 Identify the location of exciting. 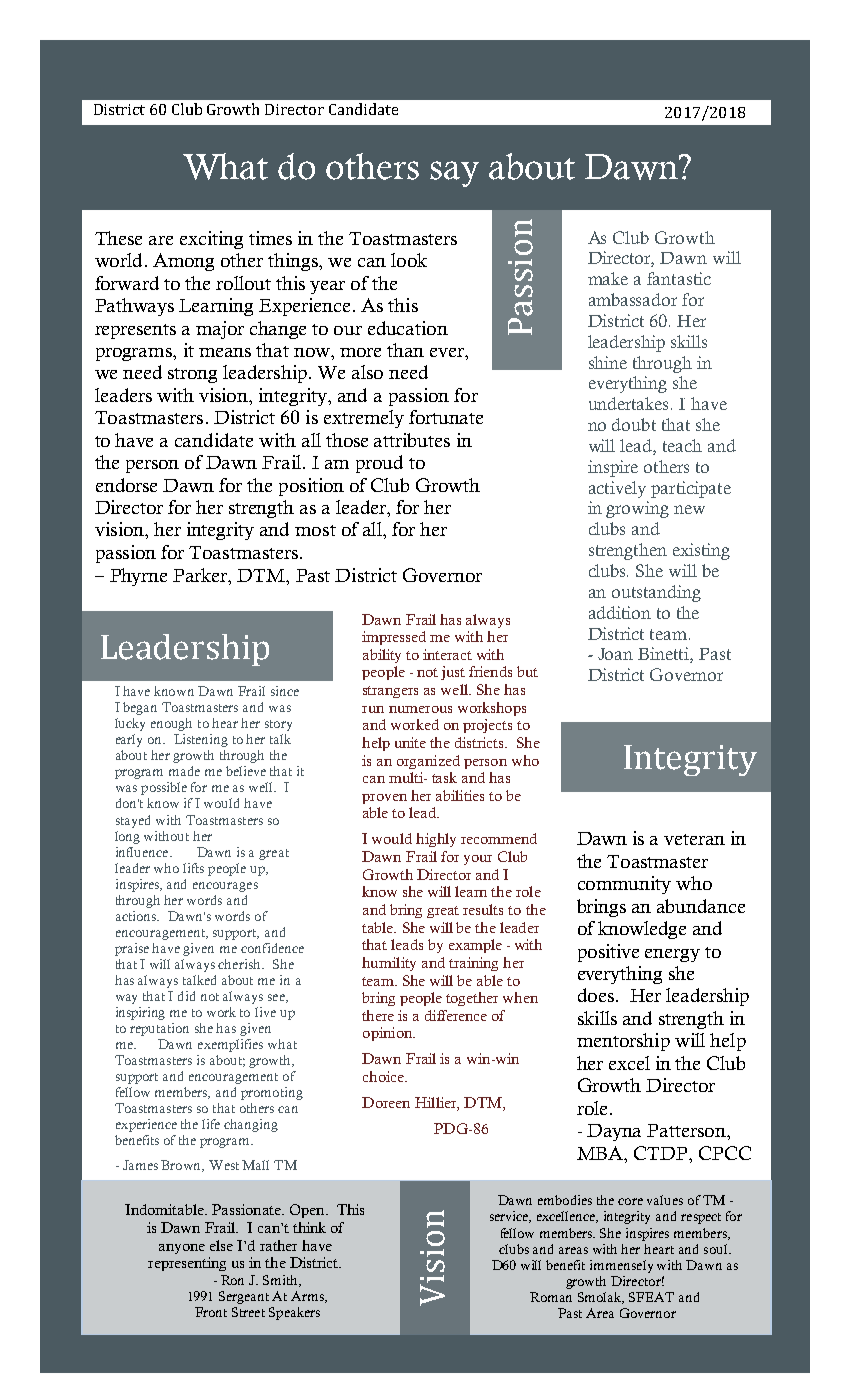
(211, 240).
